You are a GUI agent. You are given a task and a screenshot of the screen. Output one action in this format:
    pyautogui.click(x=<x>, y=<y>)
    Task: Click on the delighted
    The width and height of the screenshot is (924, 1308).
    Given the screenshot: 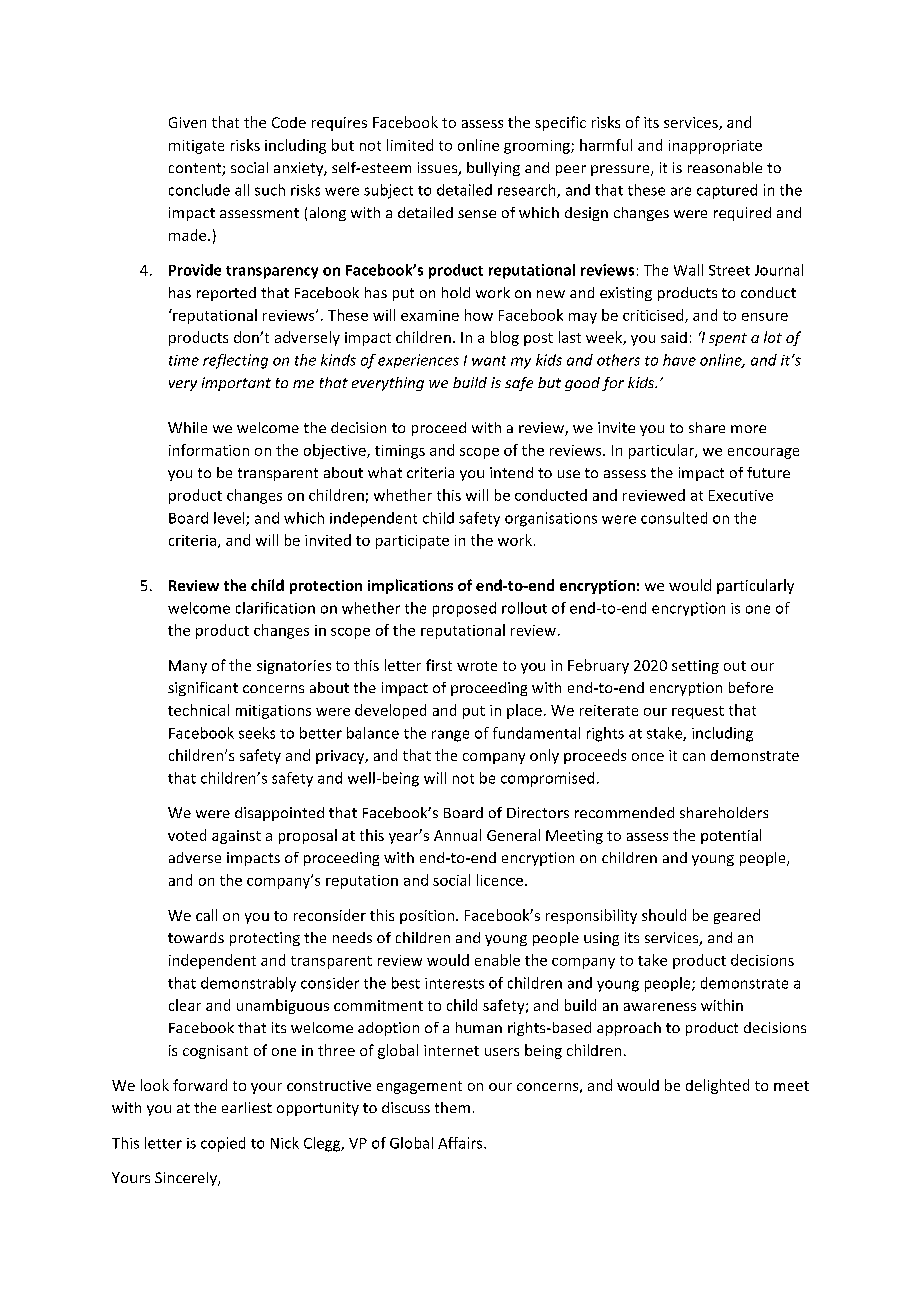 What is the action you would take?
    pyautogui.click(x=717, y=1086)
